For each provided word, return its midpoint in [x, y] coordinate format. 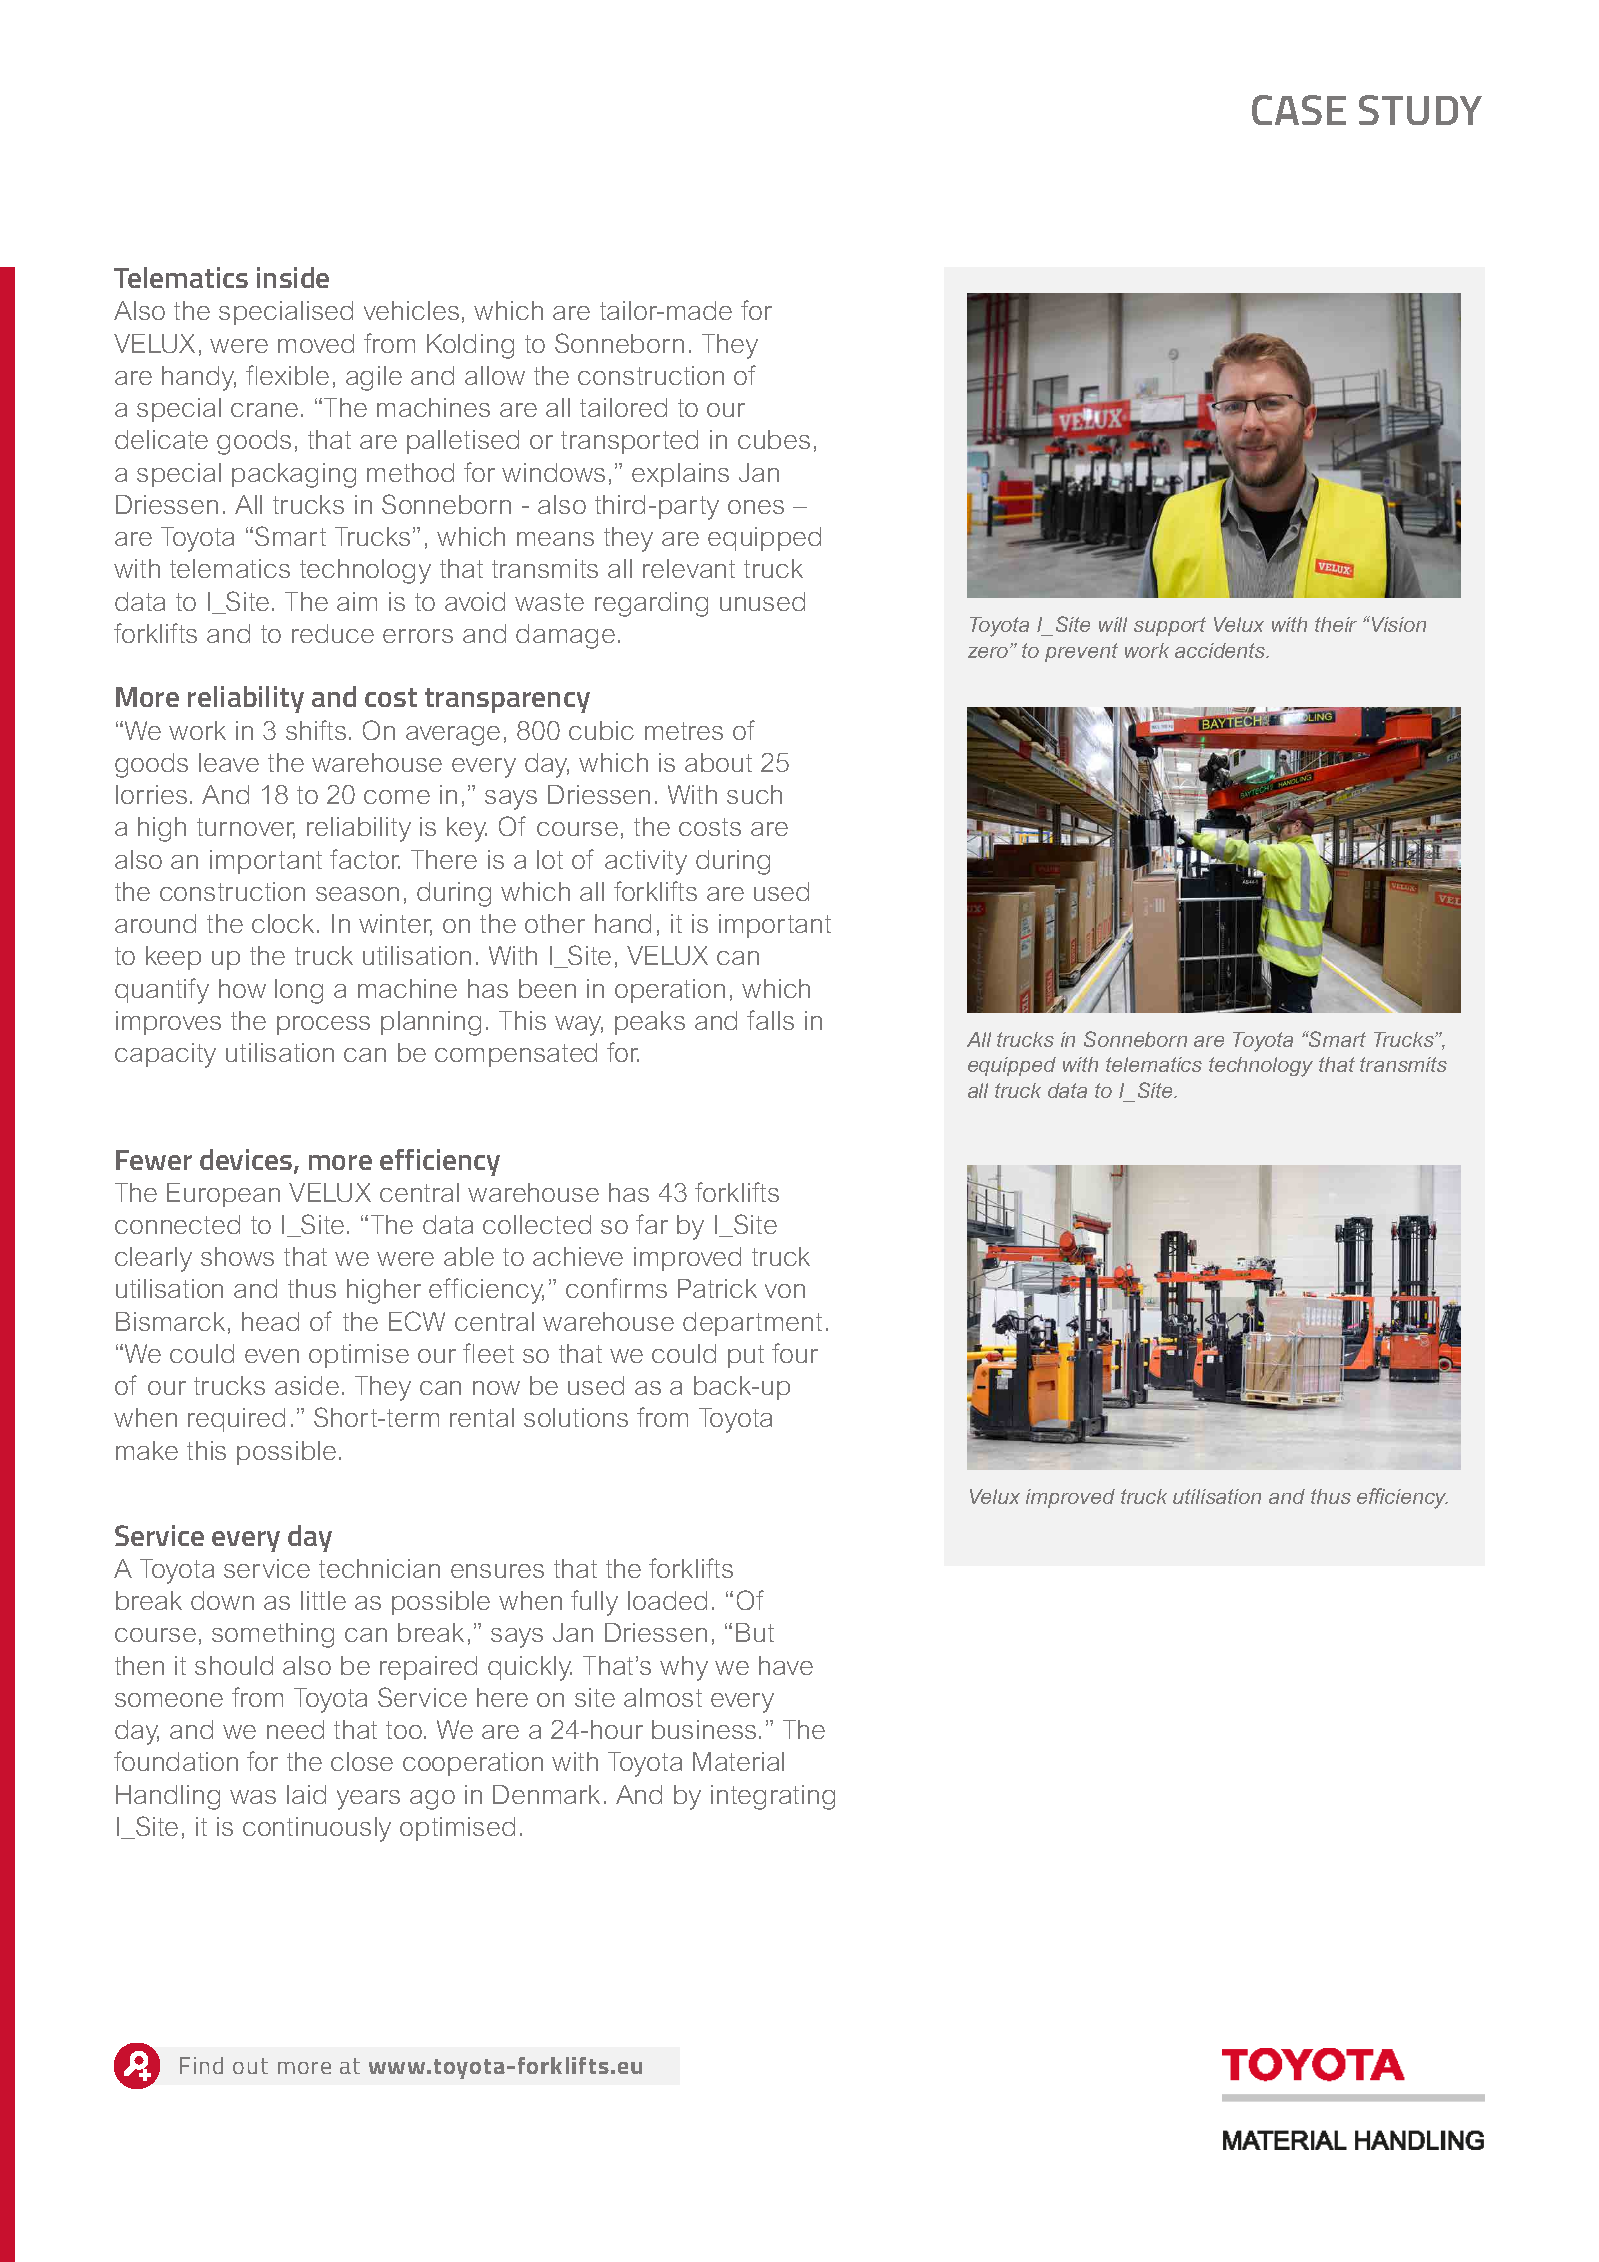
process [323, 1025]
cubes [774, 439]
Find [201, 2065]
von [785, 1291]
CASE [1299, 110]
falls [770, 1020]
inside [293, 277]
